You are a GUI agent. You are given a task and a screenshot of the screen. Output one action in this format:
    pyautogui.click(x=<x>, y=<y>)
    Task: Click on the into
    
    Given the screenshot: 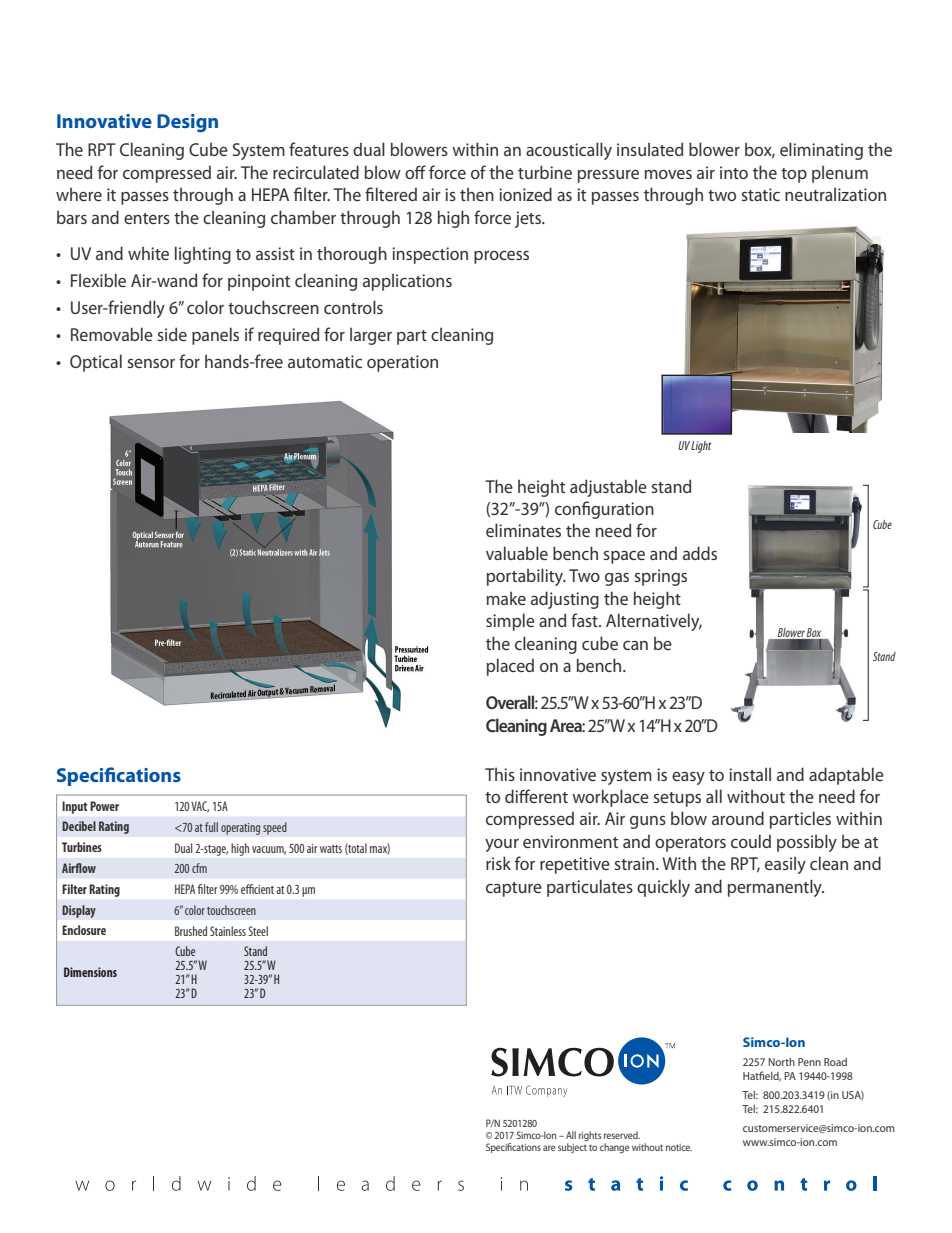 What is the action you would take?
    pyautogui.click(x=734, y=172)
